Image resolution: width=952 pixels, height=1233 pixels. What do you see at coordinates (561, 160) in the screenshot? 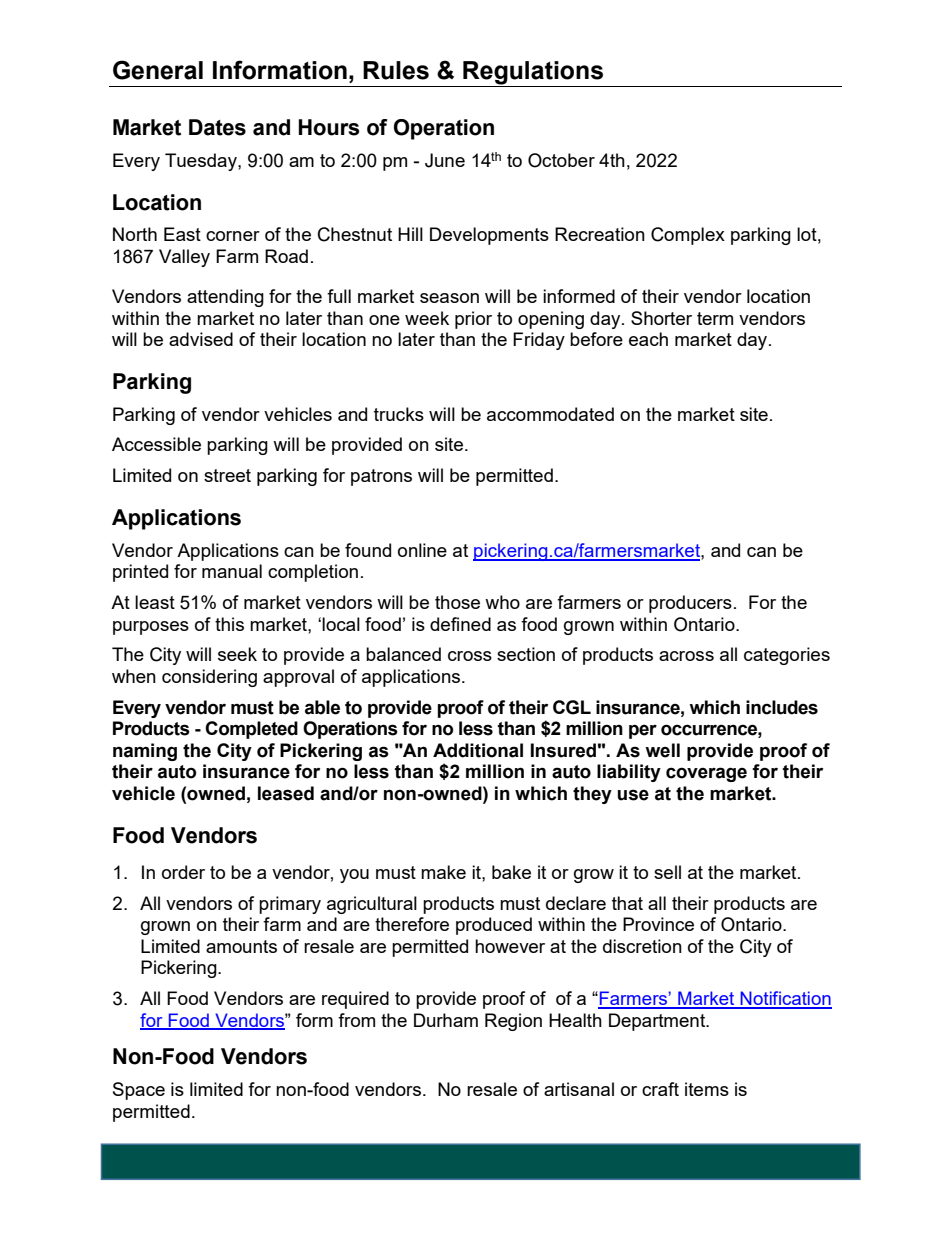
I see `October` at bounding box center [561, 160].
